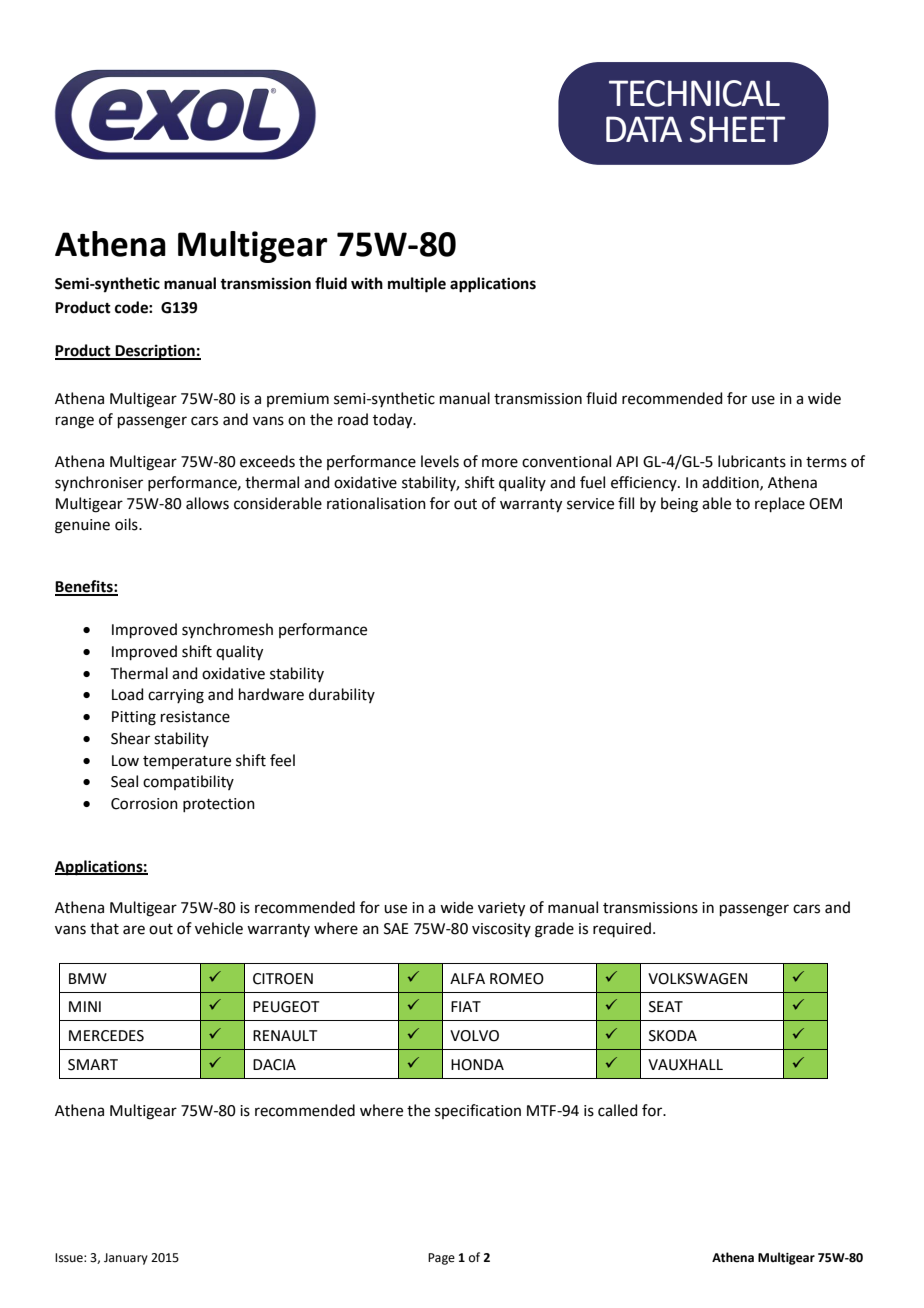 The height and width of the screenshot is (1308, 924). What do you see at coordinates (176, 696) in the screenshot?
I see `carrying` at bounding box center [176, 696].
